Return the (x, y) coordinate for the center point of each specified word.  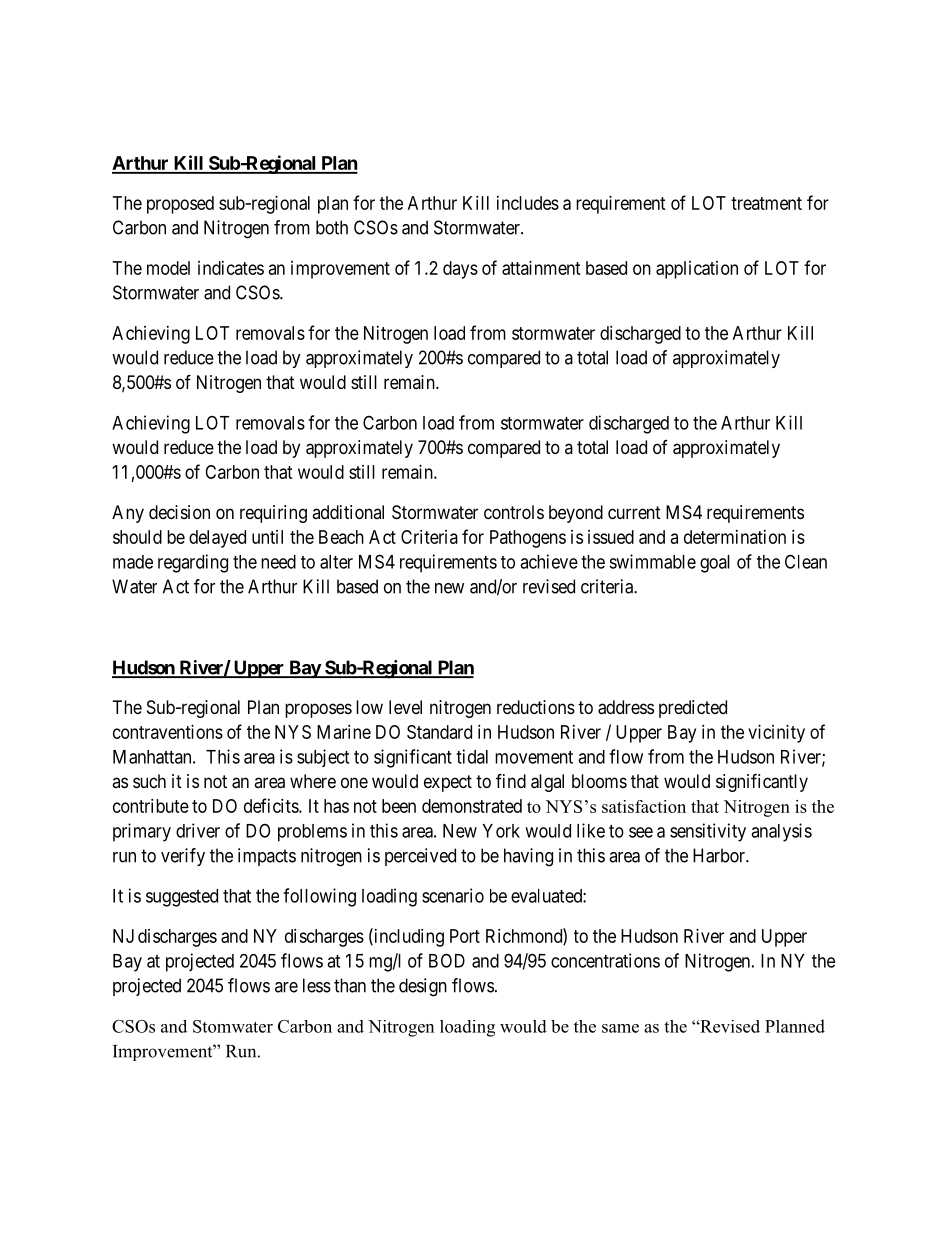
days (460, 270)
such (149, 781)
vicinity (776, 734)
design (423, 987)
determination (735, 537)
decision (179, 512)
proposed (180, 205)
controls (514, 512)
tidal (472, 756)
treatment (766, 203)
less (317, 985)
